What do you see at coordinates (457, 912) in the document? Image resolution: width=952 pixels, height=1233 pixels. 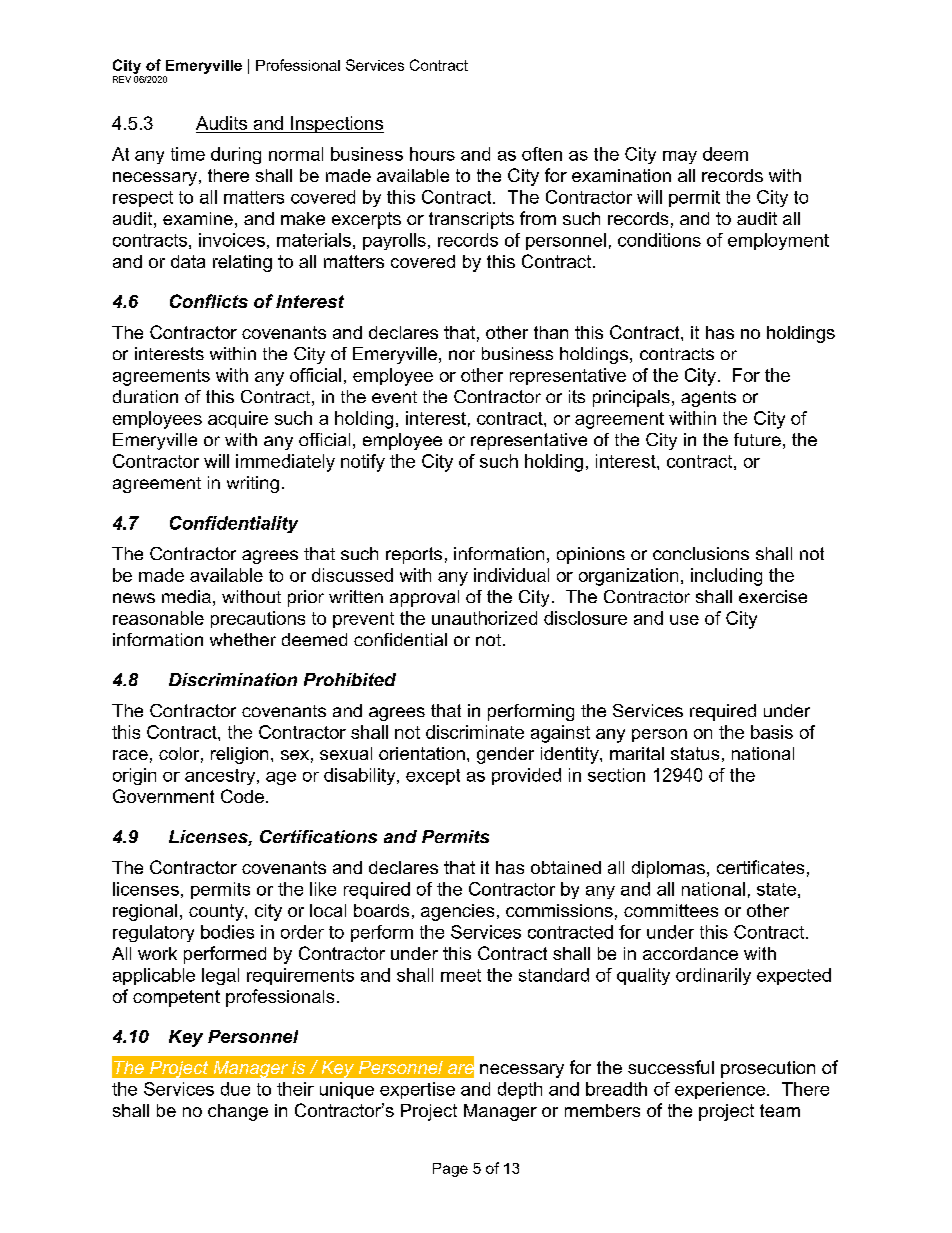 I see `agencies` at bounding box center [457, 912].
